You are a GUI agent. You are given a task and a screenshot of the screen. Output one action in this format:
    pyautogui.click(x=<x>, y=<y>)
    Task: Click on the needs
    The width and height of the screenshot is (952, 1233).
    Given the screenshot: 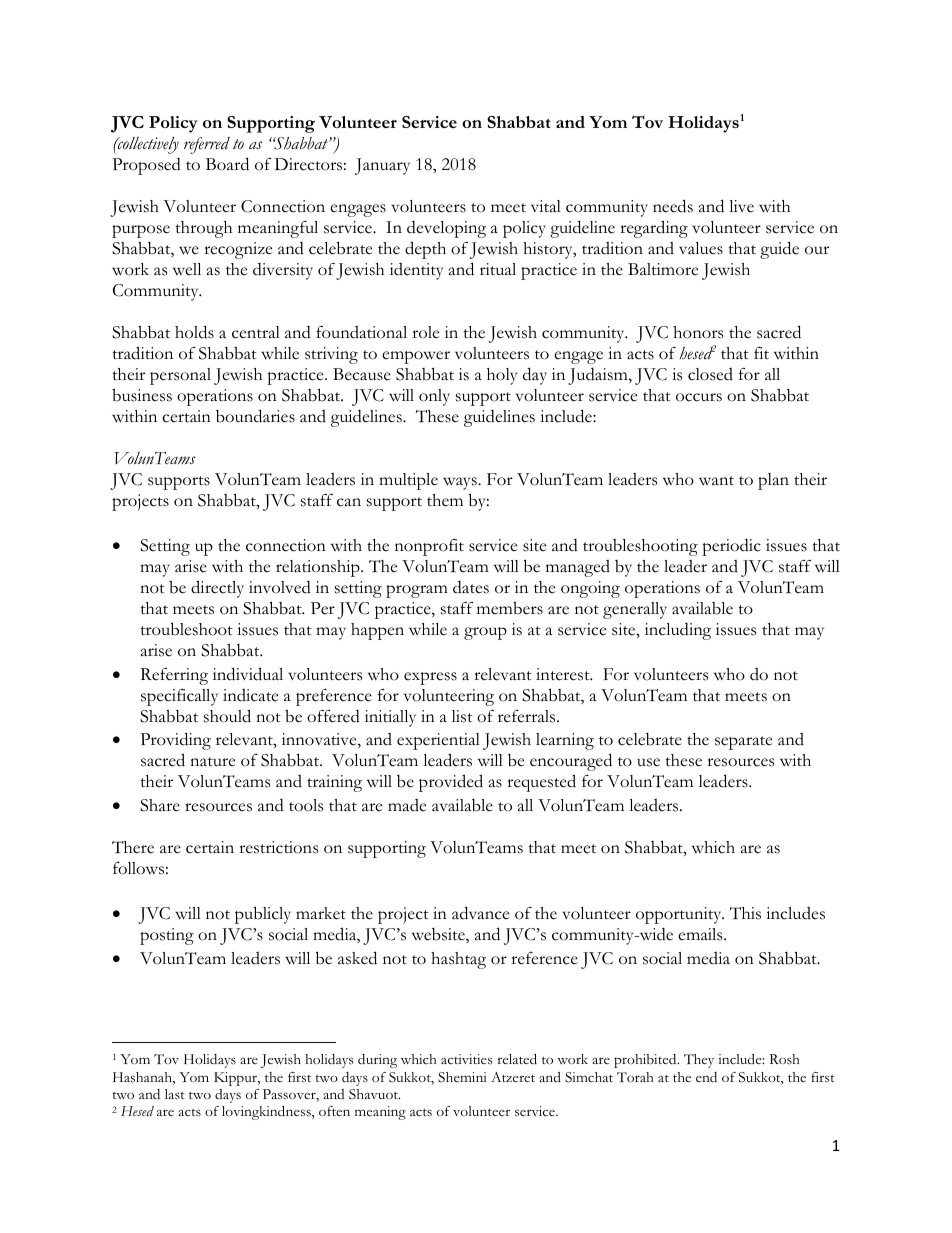 What is the action you would take?
    pyautogui.click(x=673, y=206)
